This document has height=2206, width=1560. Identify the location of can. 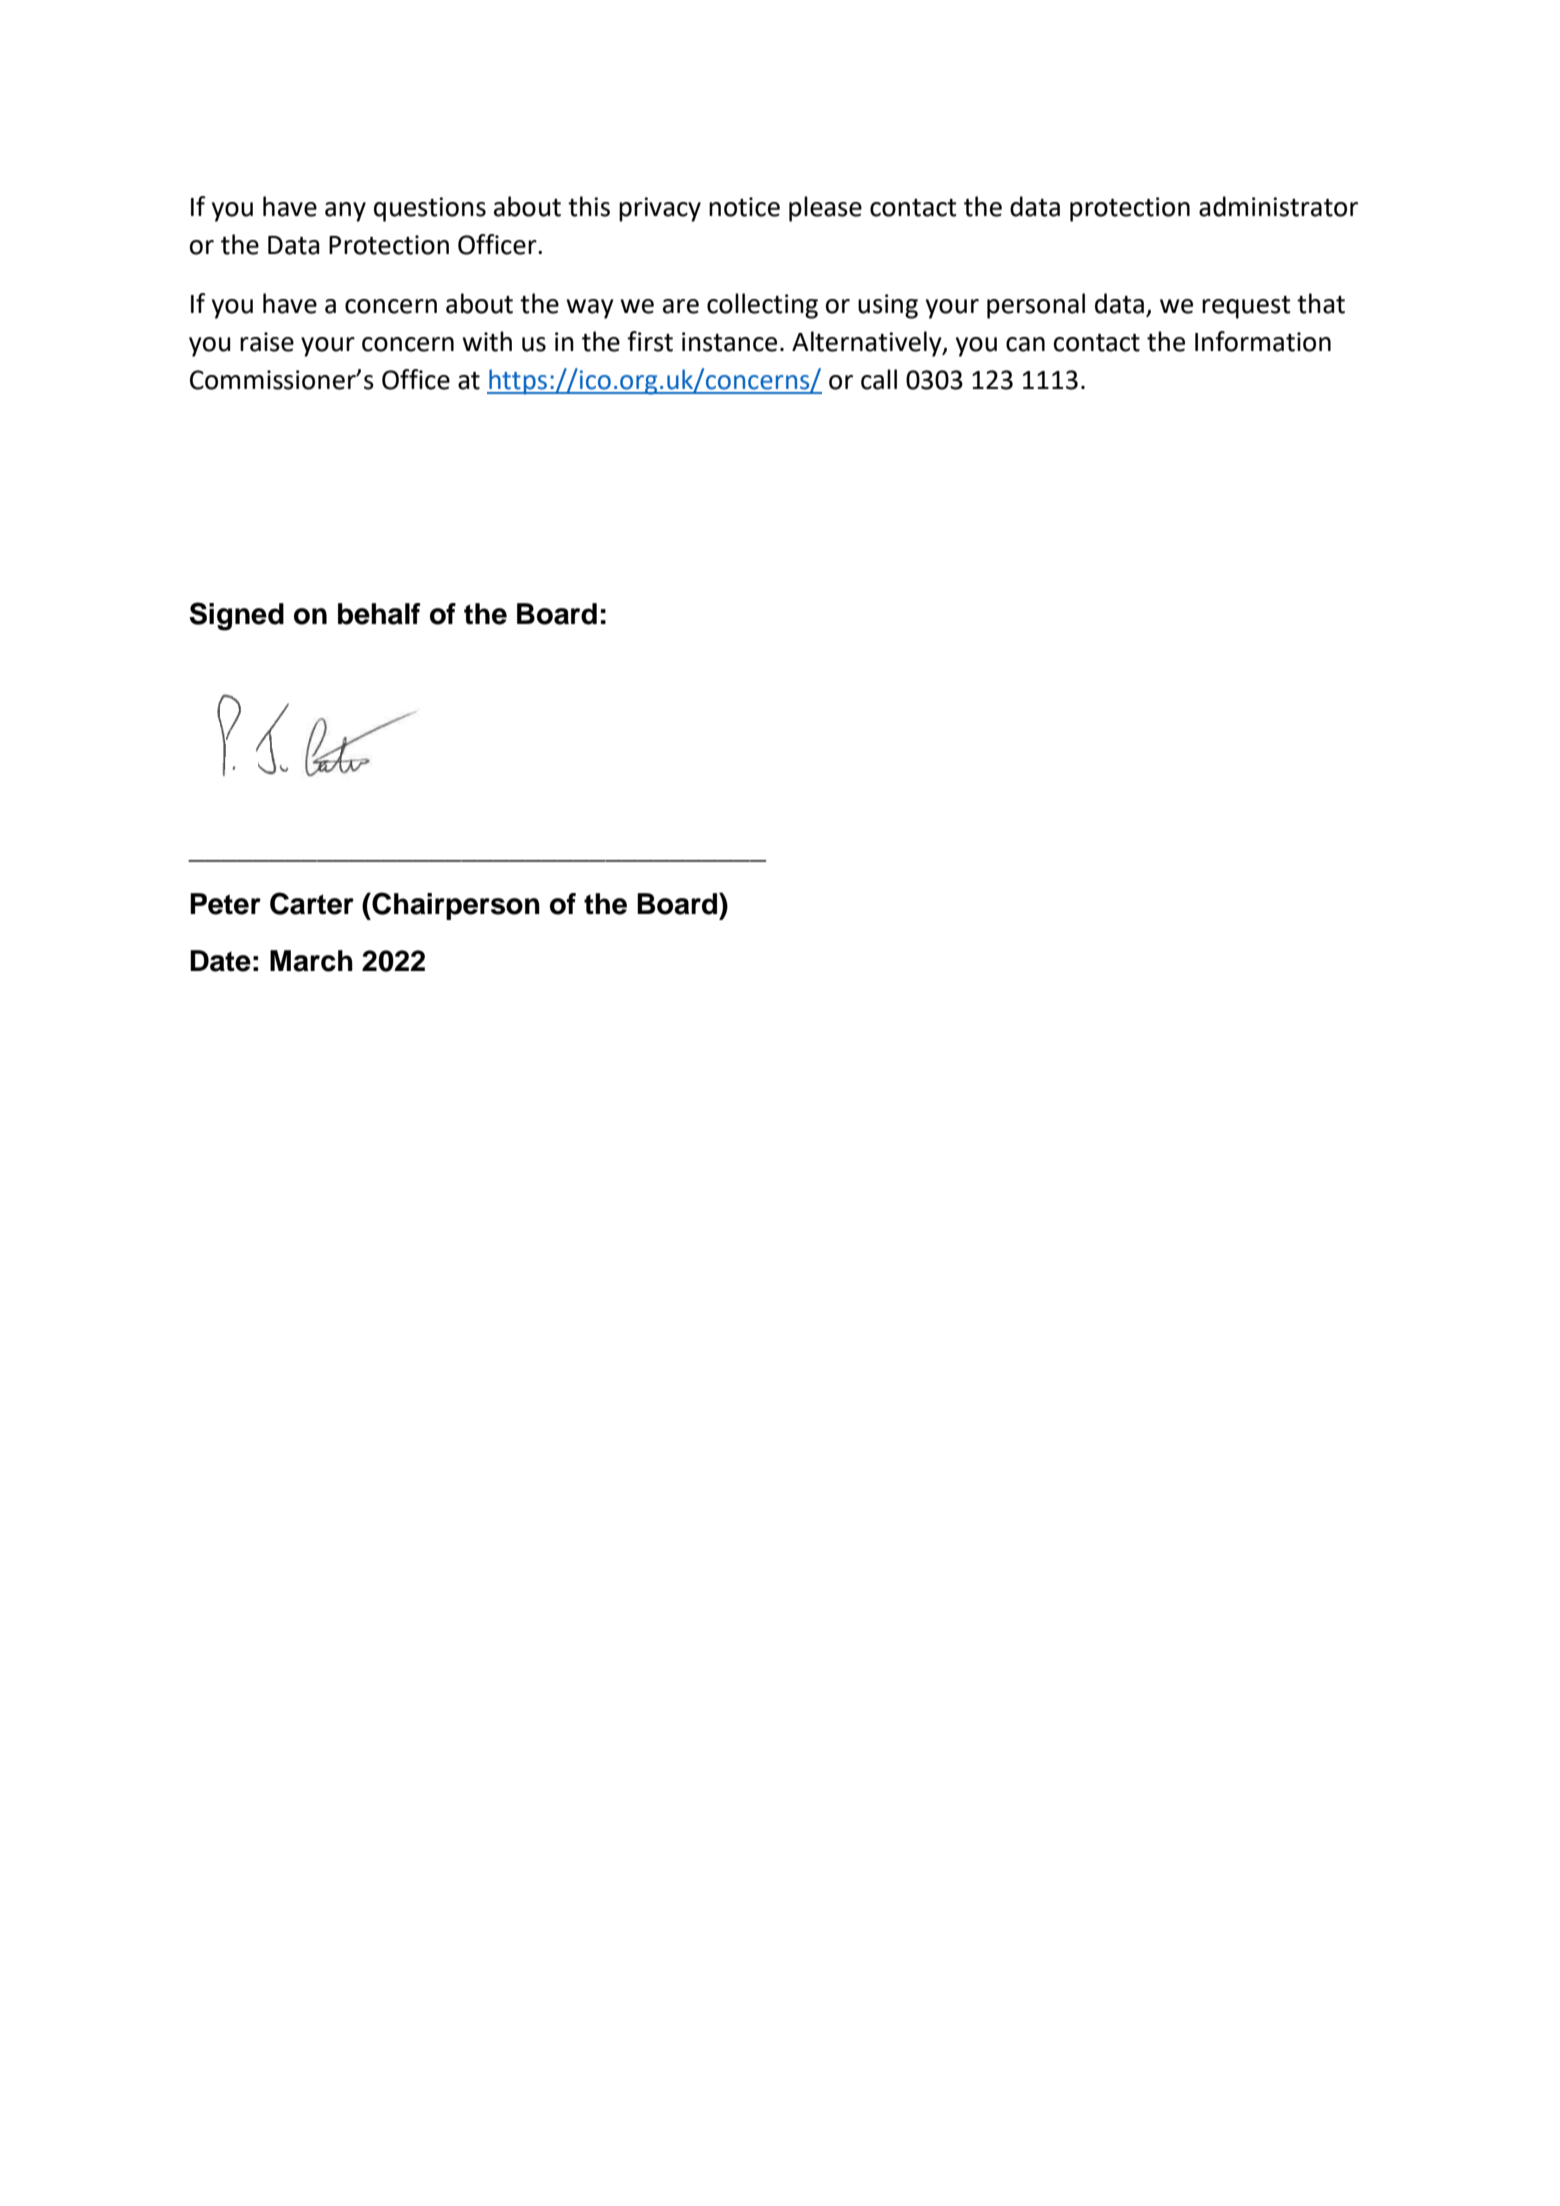
(1025, 344).
